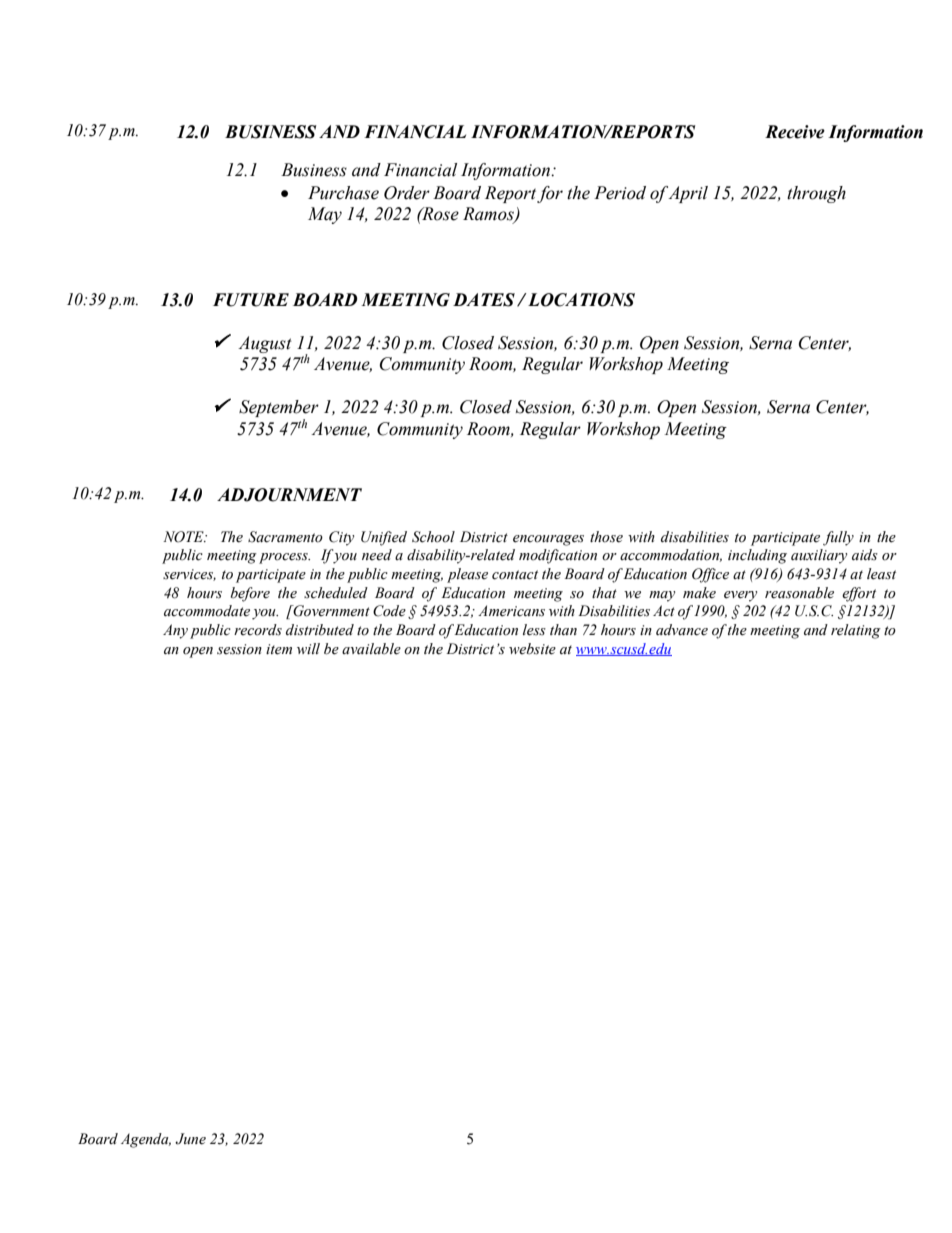  What do you see at coordinates (856, 631) in the screenshot?
I see `relating` at bounding box center [856, 631].
